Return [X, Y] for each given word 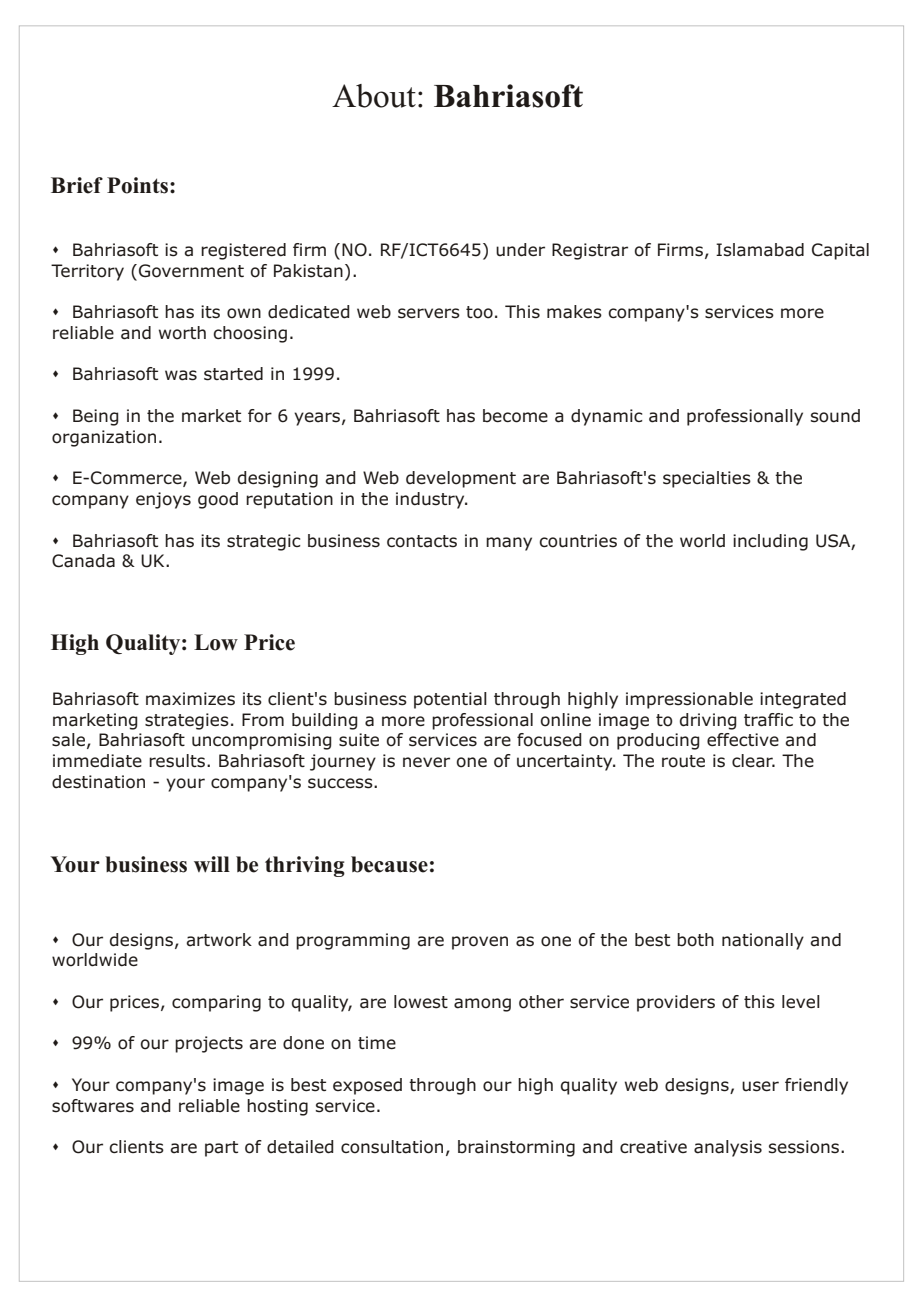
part [221, 1149]
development [461, 479]
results [178, 761]
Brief [77, 185]
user [760, 1086]
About [374, 96]
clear [753, 761]
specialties [707, 479]
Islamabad [760, 250]
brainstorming [516, 1148]
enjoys [163, 500]
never [426, 762]
